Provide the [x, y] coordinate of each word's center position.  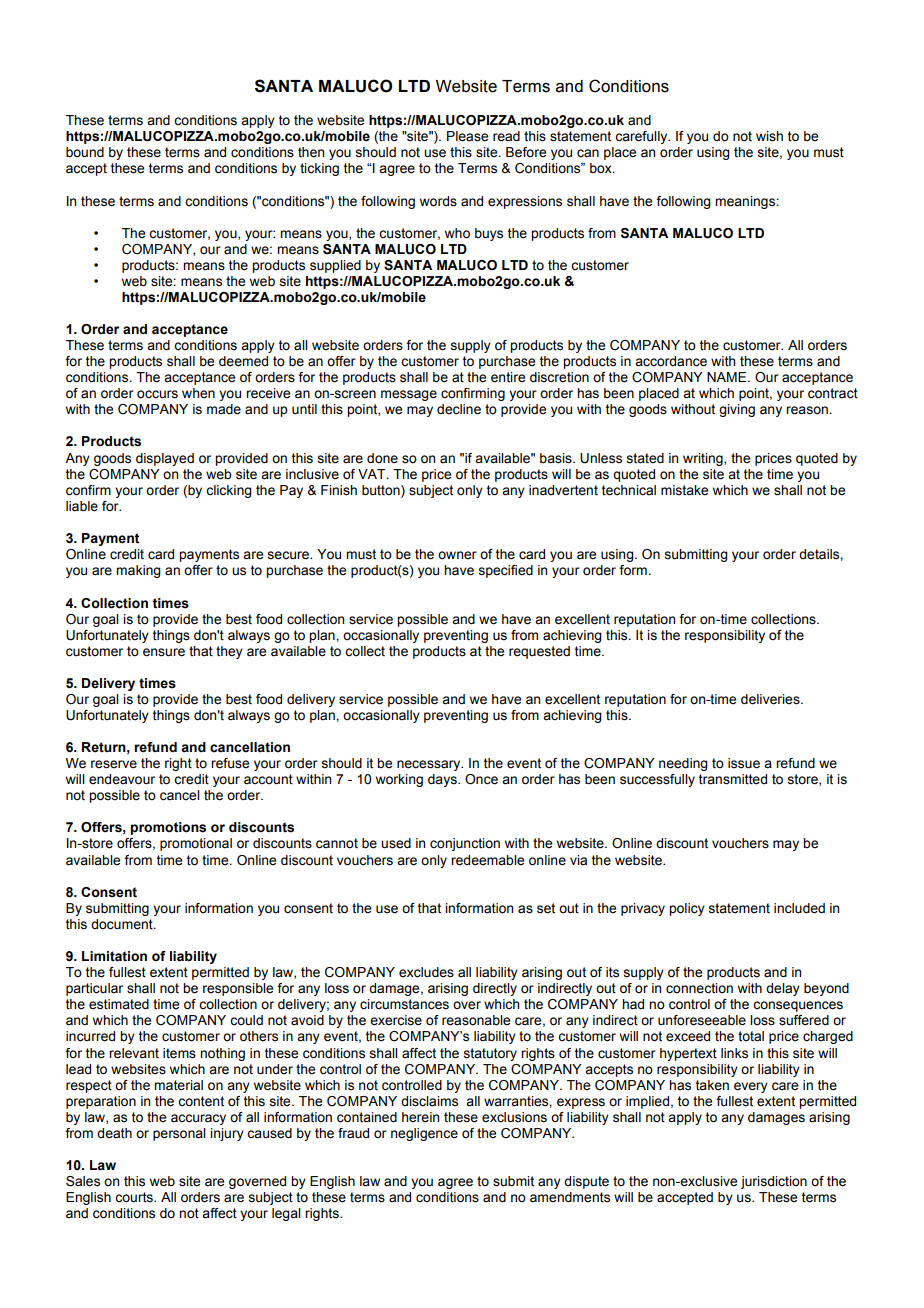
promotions [168, 828]
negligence [424, 1134]
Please [467, 136]
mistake [684, 490]
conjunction [465, 844]
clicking [229, 491]
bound [85, 152]
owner [457, 555]
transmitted [733, 779]
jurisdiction [774, 1182]
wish [769, 136]
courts [135, 1197]
